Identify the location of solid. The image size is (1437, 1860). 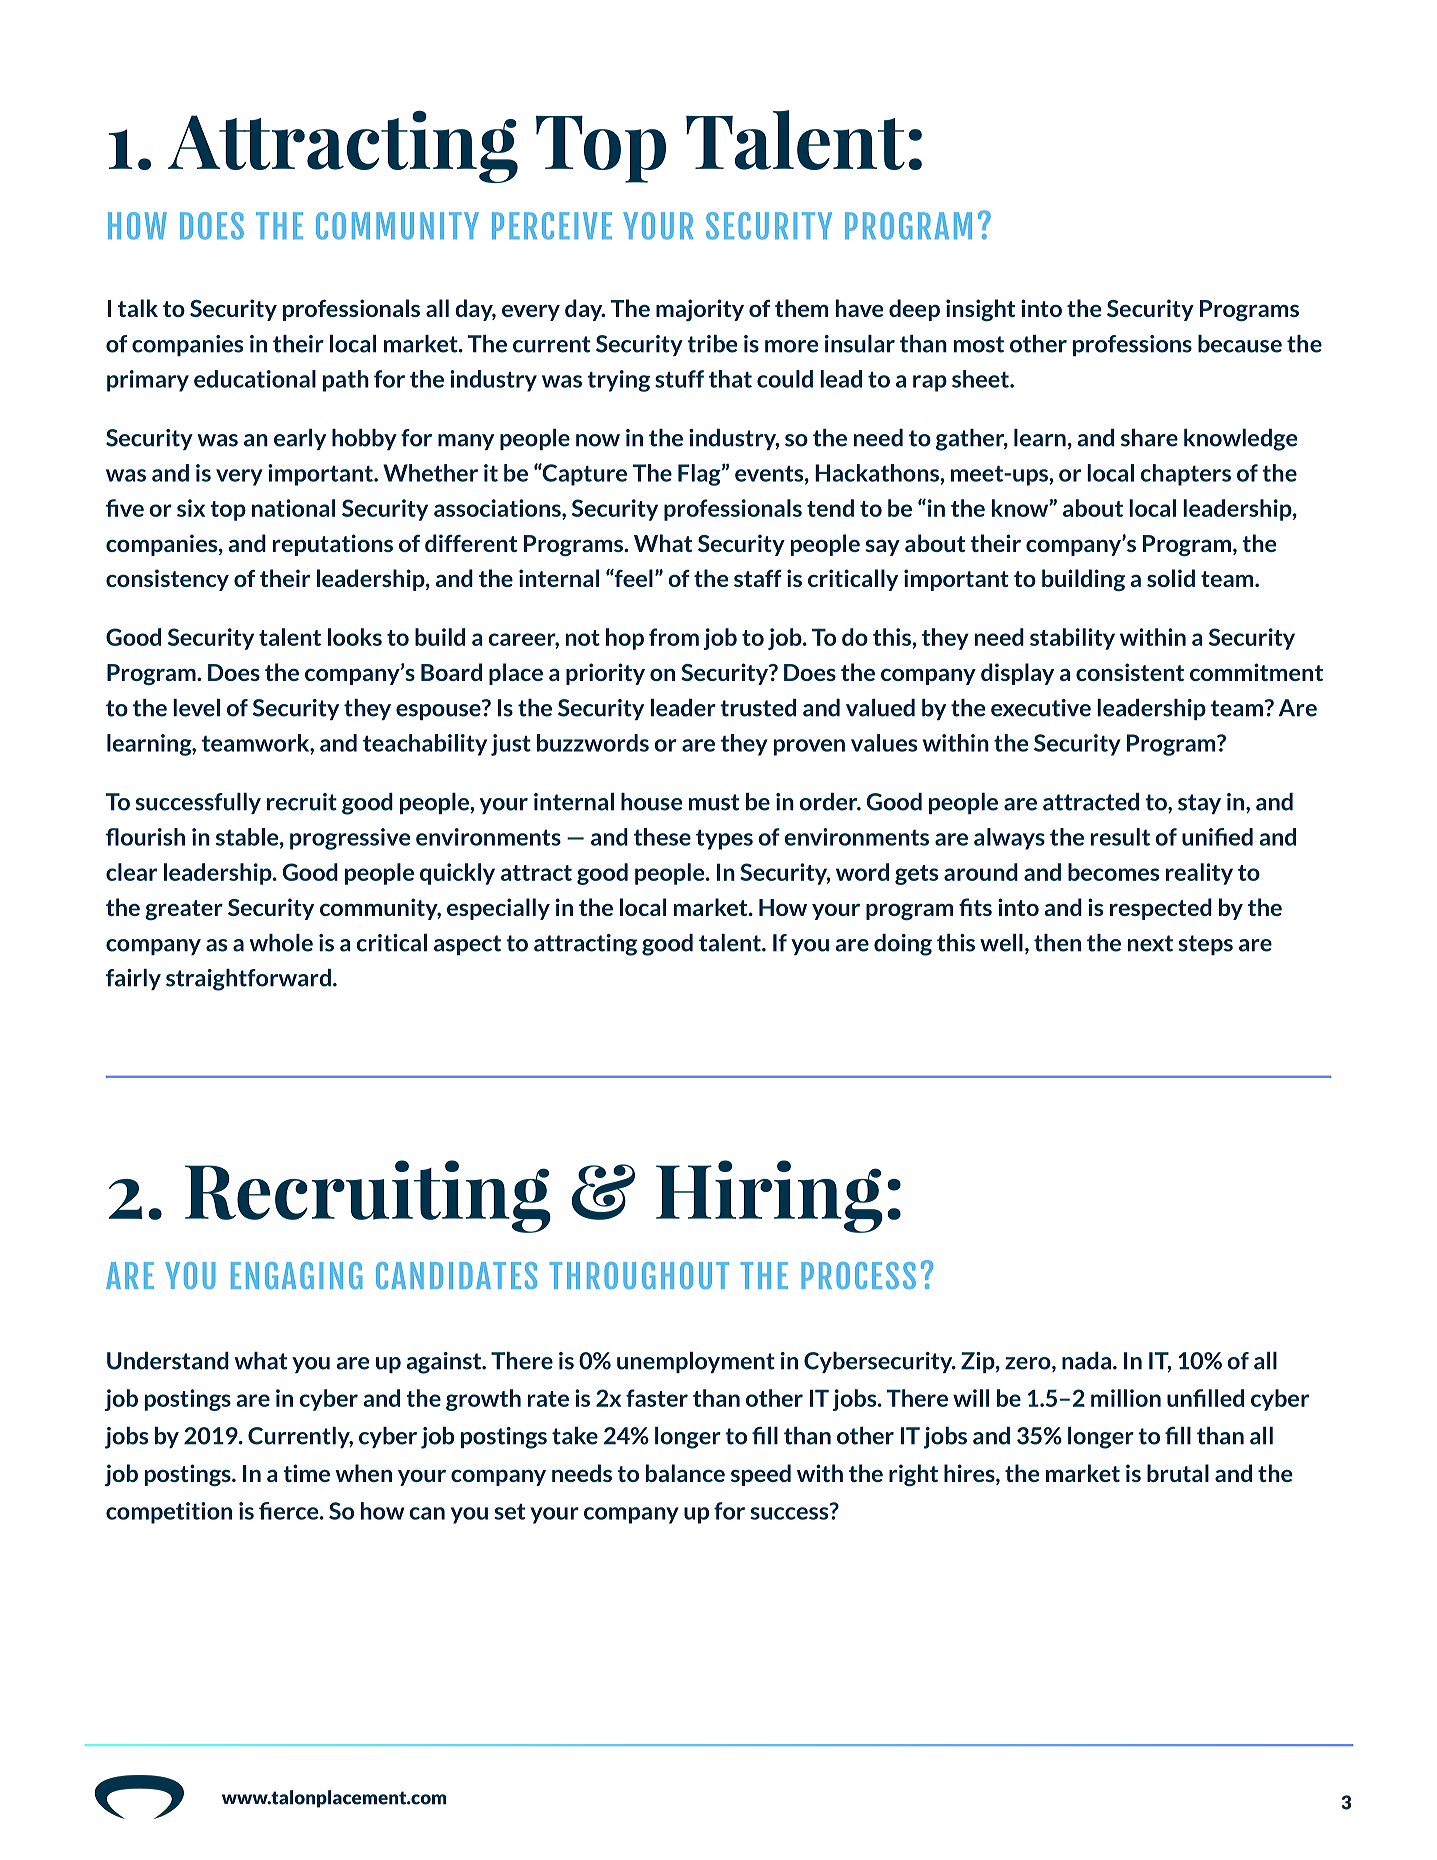
(1171, 578).
